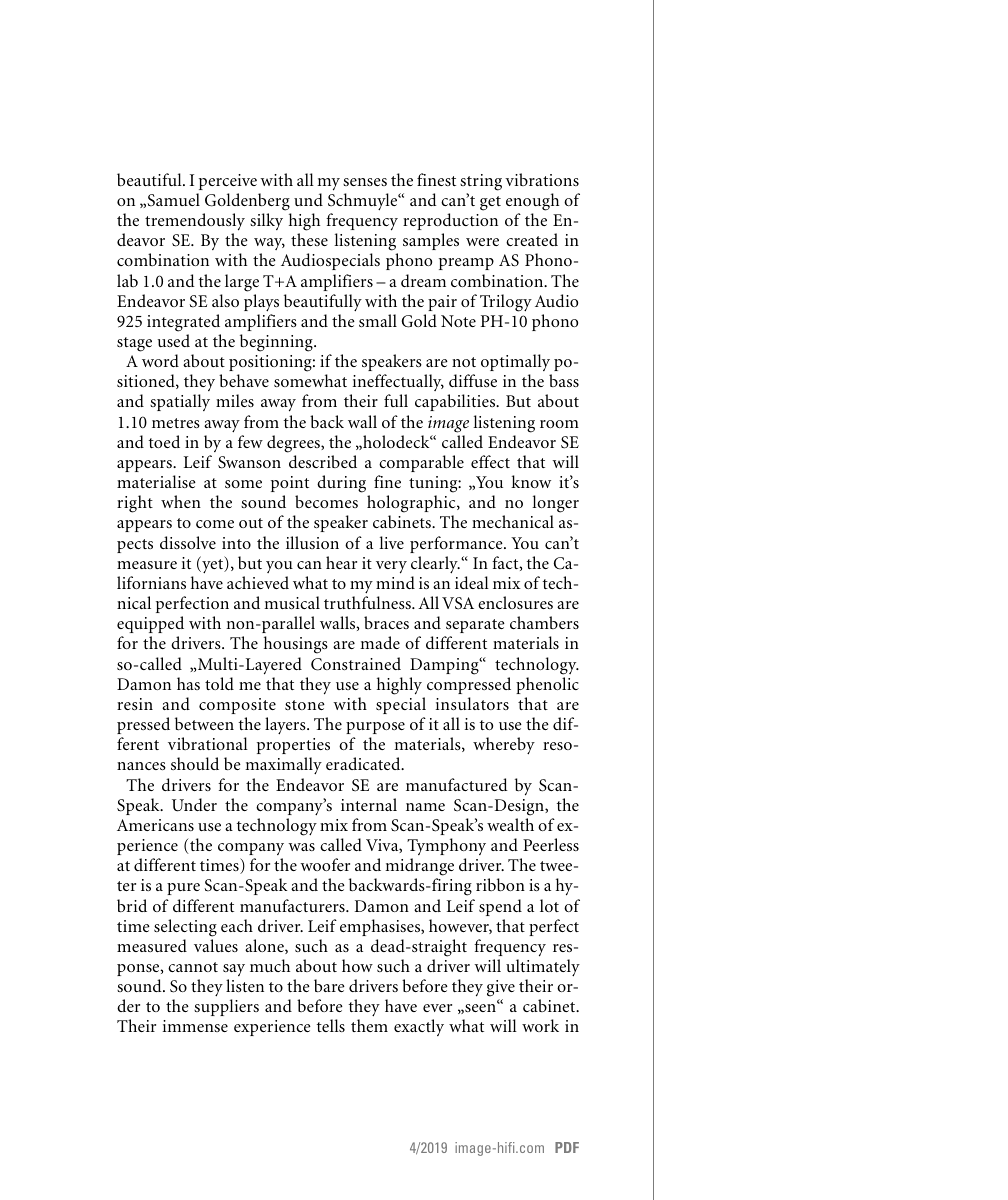 Image resolution: width=1008 pixels, height=1200 pixels. Describe the element at coordinates (531, 481) in the screenshot. I see `know` at that location.
